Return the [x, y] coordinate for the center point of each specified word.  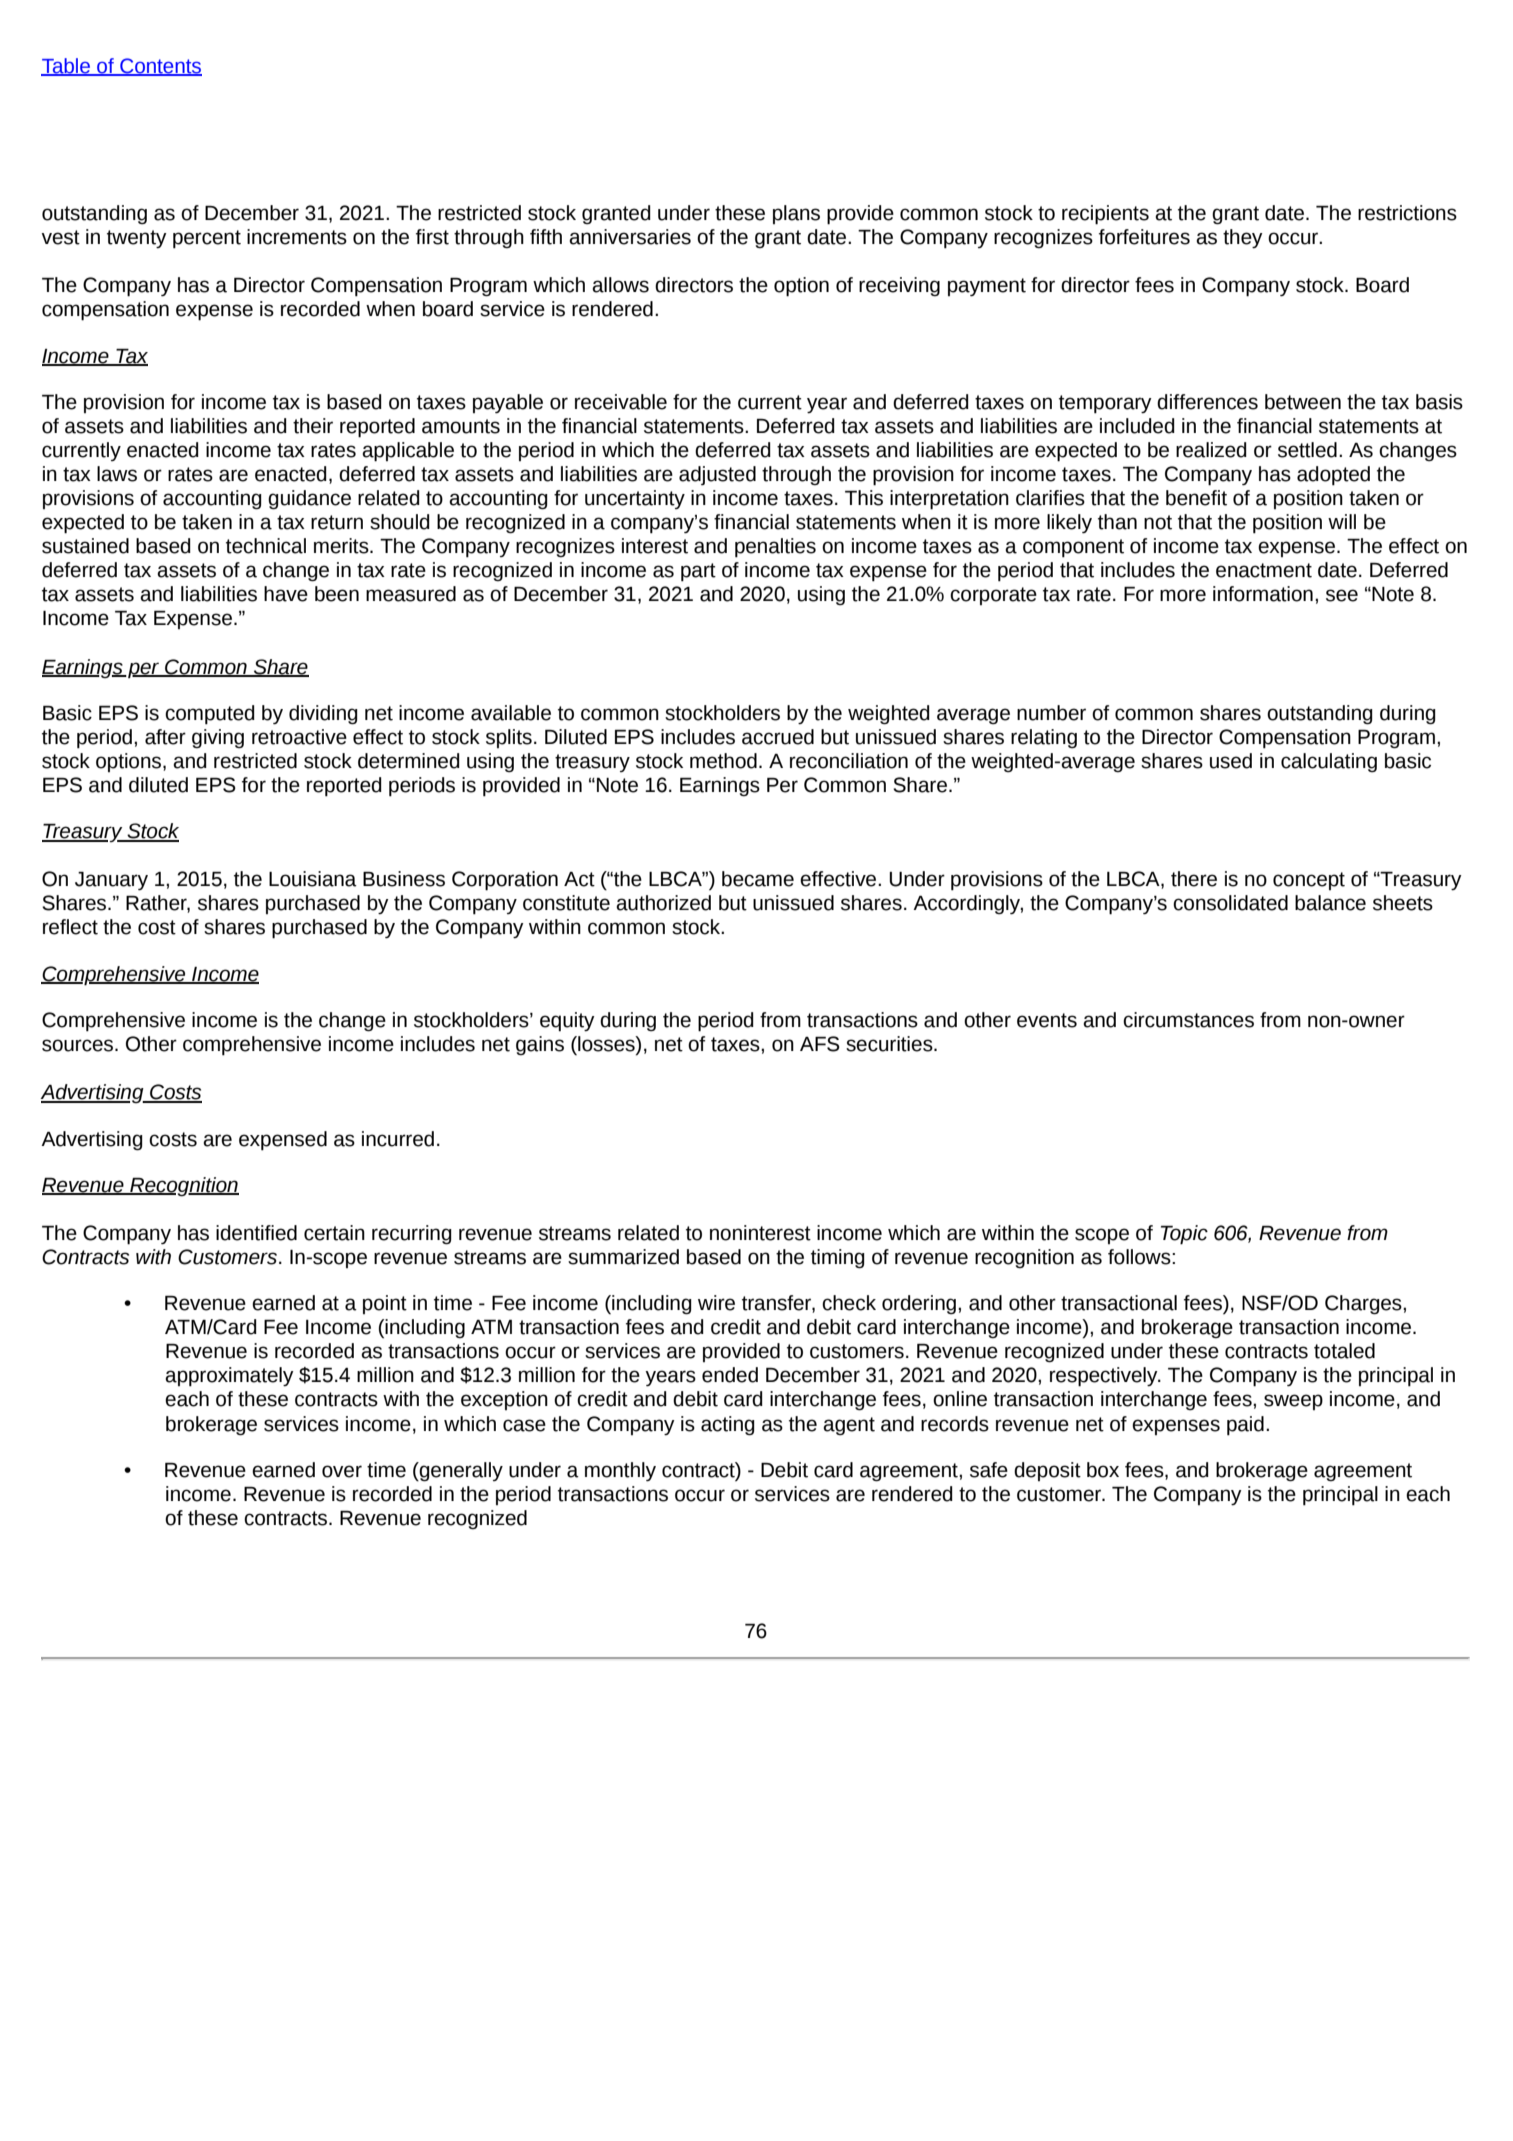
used [1231, 761]
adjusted [717, 475]
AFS [820, 1044]
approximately [229, 1377]
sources [79, 1045]
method [723, 761]
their [313, 426]
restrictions [1407, 213]
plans [796, 214]
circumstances [1188, 1020]
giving [218, 738]
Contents [160, 66]
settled [1307, 450]
